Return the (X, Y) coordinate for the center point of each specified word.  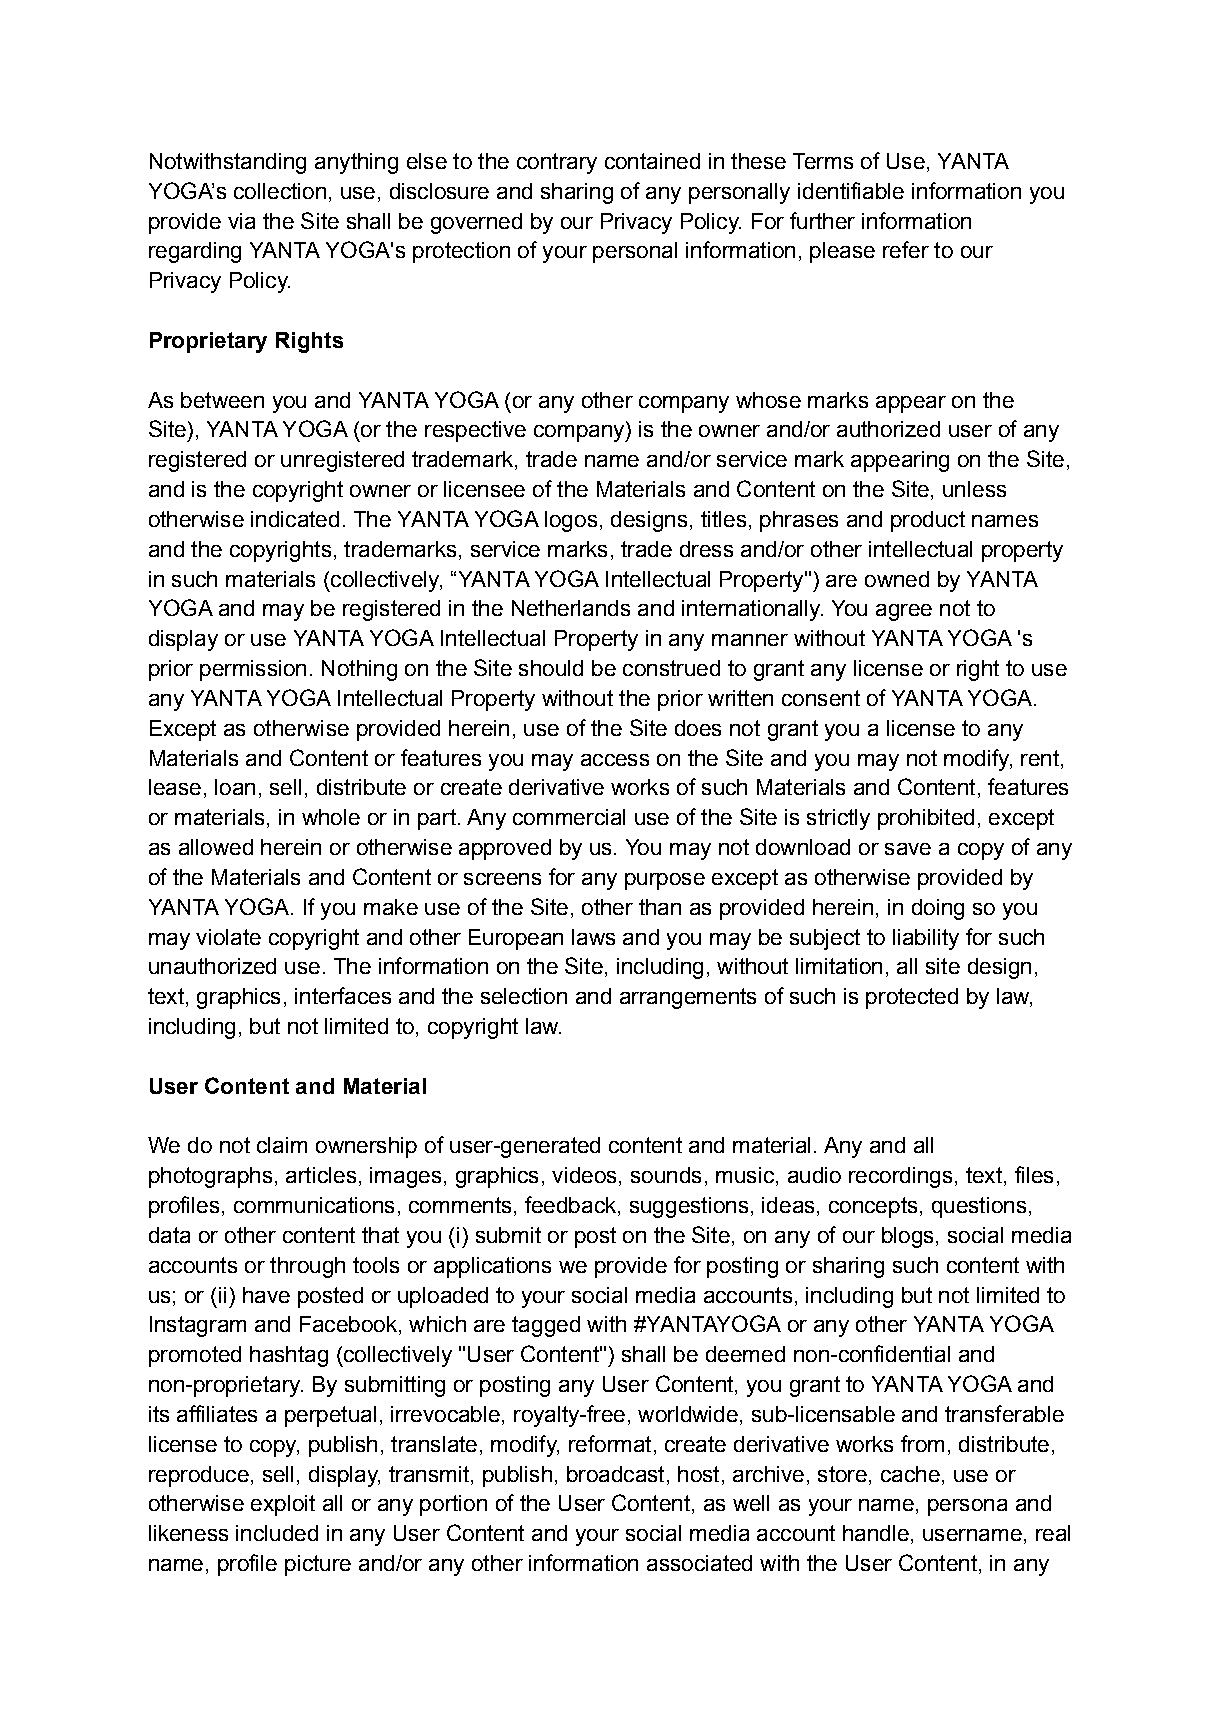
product (928, 521)
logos (571, 521)
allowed (216, 847)
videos (584, 1175)
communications (314, 1205)
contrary (557, 163)
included (277, 1533)
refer (906, 249)
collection (280, 191)
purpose (665, 881)
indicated (295, 519)
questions (979, 1207)
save (908, 849)
